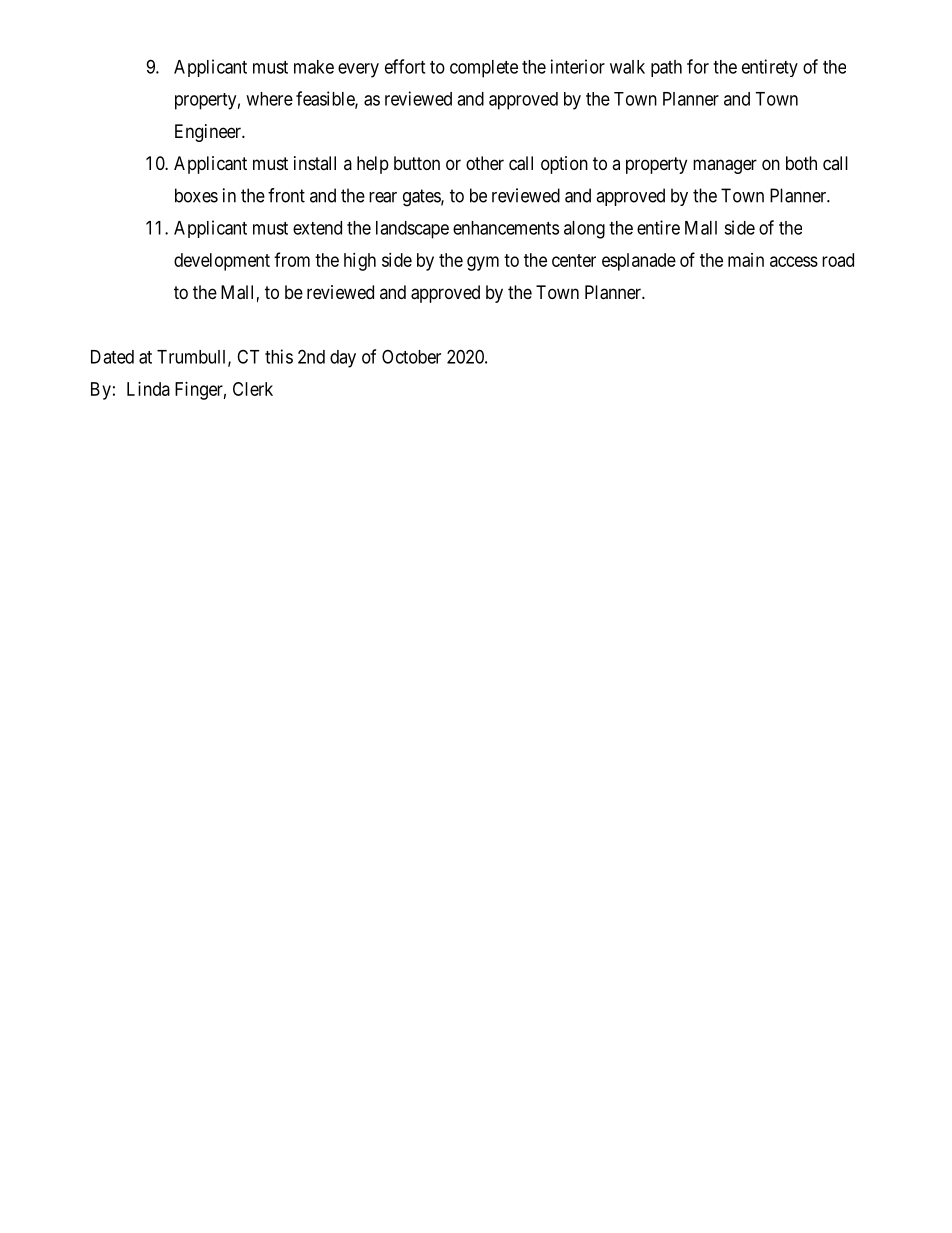  I want to click on gym, so click(483, 263).
